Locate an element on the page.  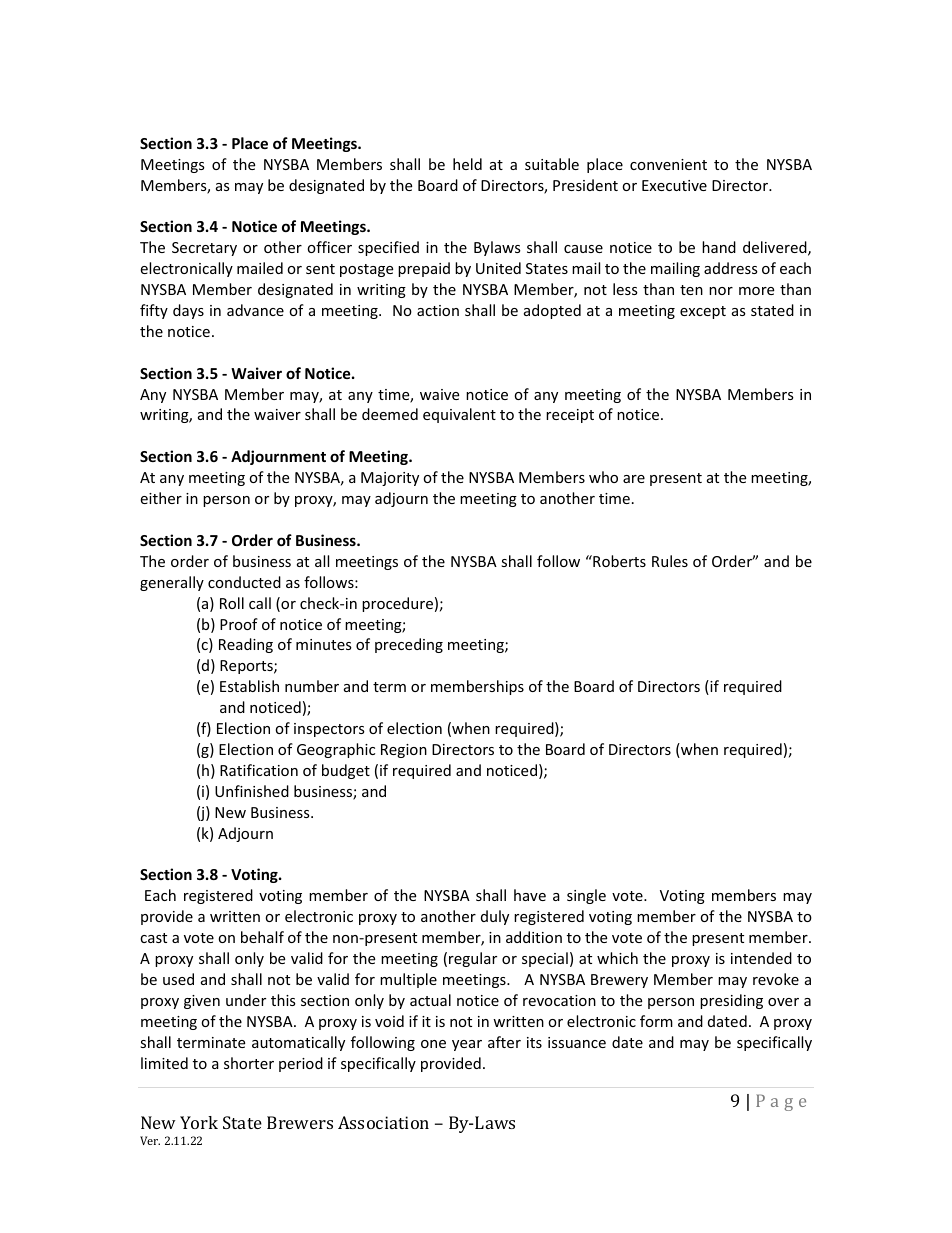
Secretary is located at coordinates (204, 249).
